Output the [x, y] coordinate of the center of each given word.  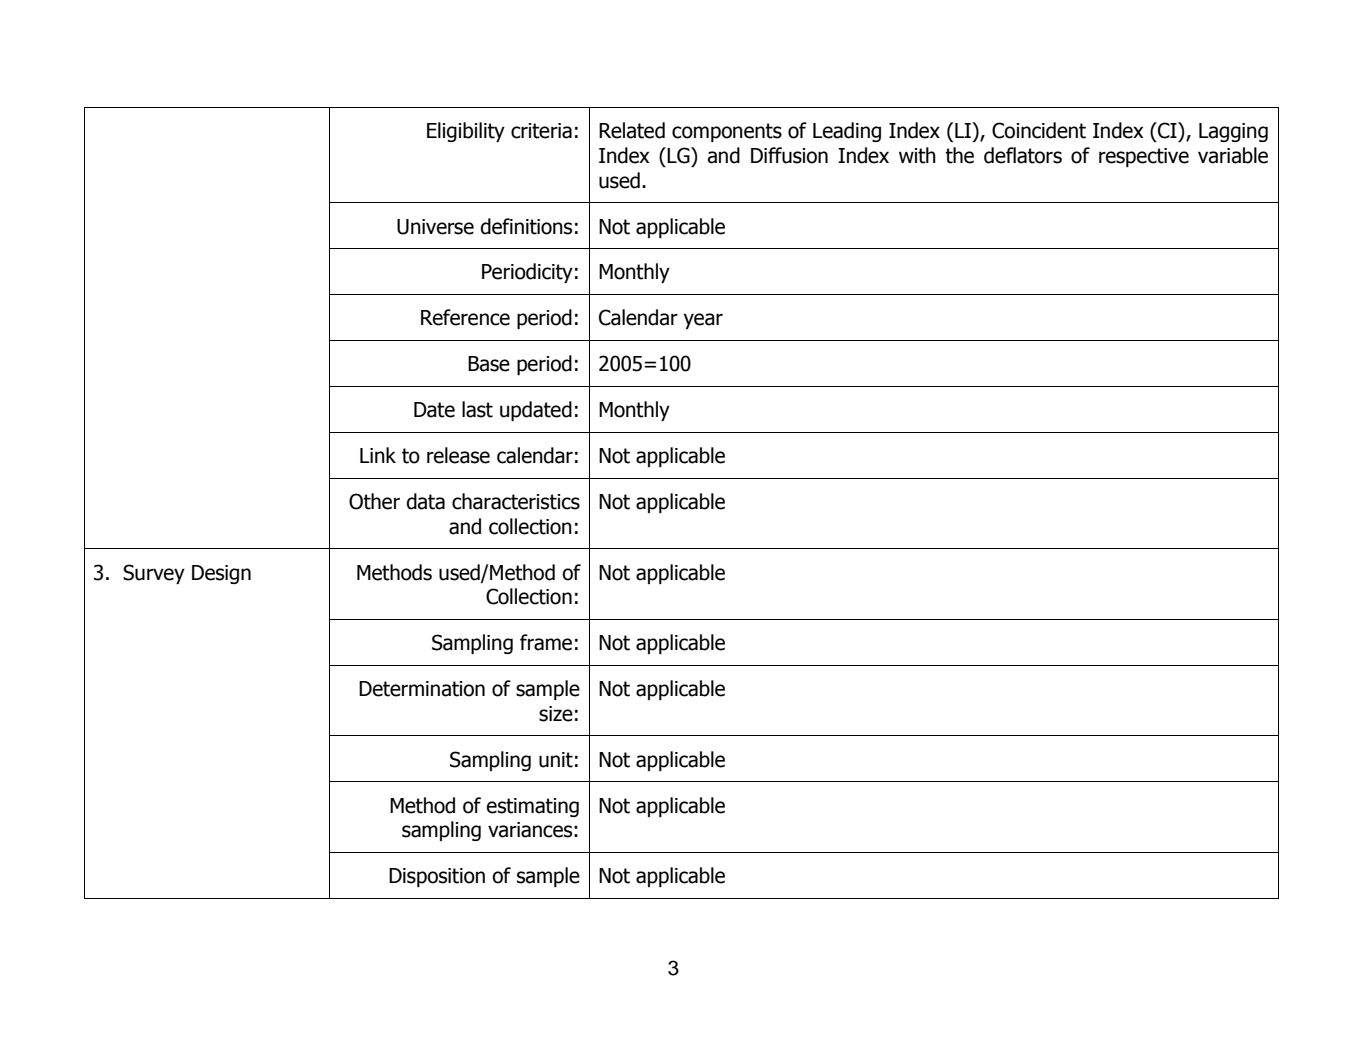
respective [1144, 157]
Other [374, 501]
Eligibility [466, 132]
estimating [533, 807]
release [458, 455]
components [727, 132]
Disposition [437, 877]
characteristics [516, 501]
